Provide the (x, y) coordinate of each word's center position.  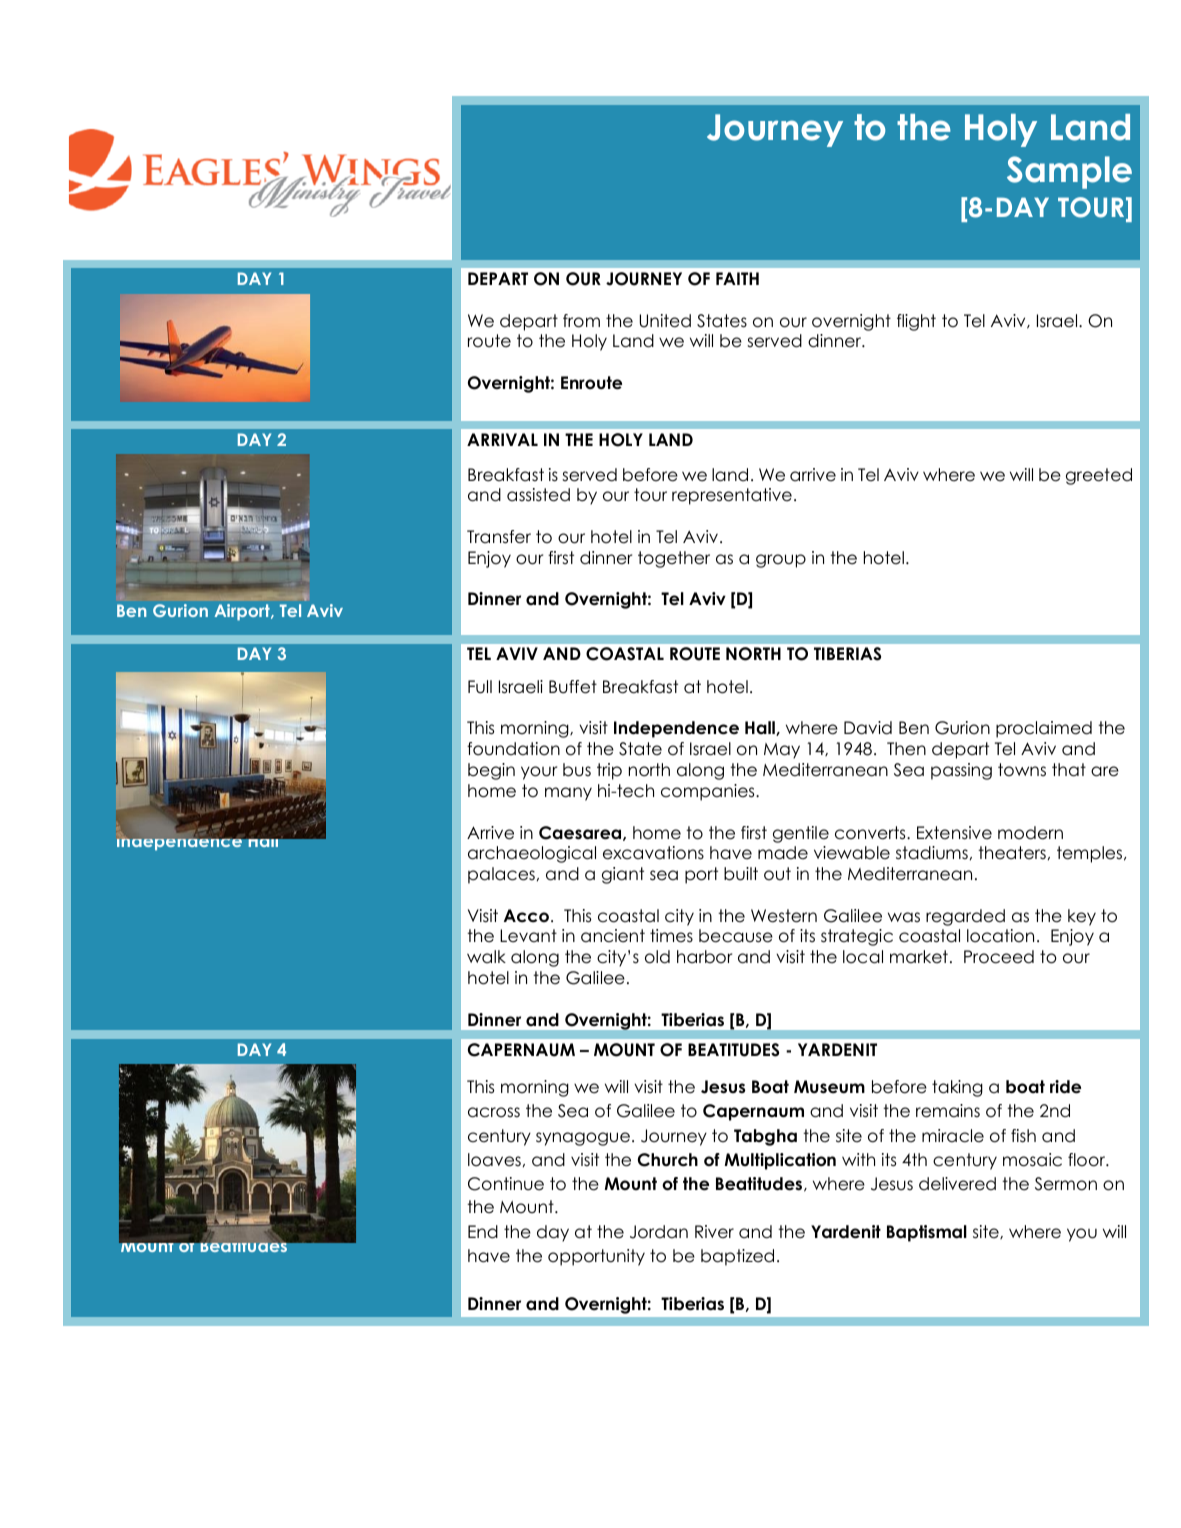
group (781, 561)
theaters (1012, 853)
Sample (1069, 172)
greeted (1099, 476)
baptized (737, 1257)
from (581, 321)
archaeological (532, 854)
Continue (506, 1184)
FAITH (737, 278)
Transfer (499, 537)
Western (784, 916)
